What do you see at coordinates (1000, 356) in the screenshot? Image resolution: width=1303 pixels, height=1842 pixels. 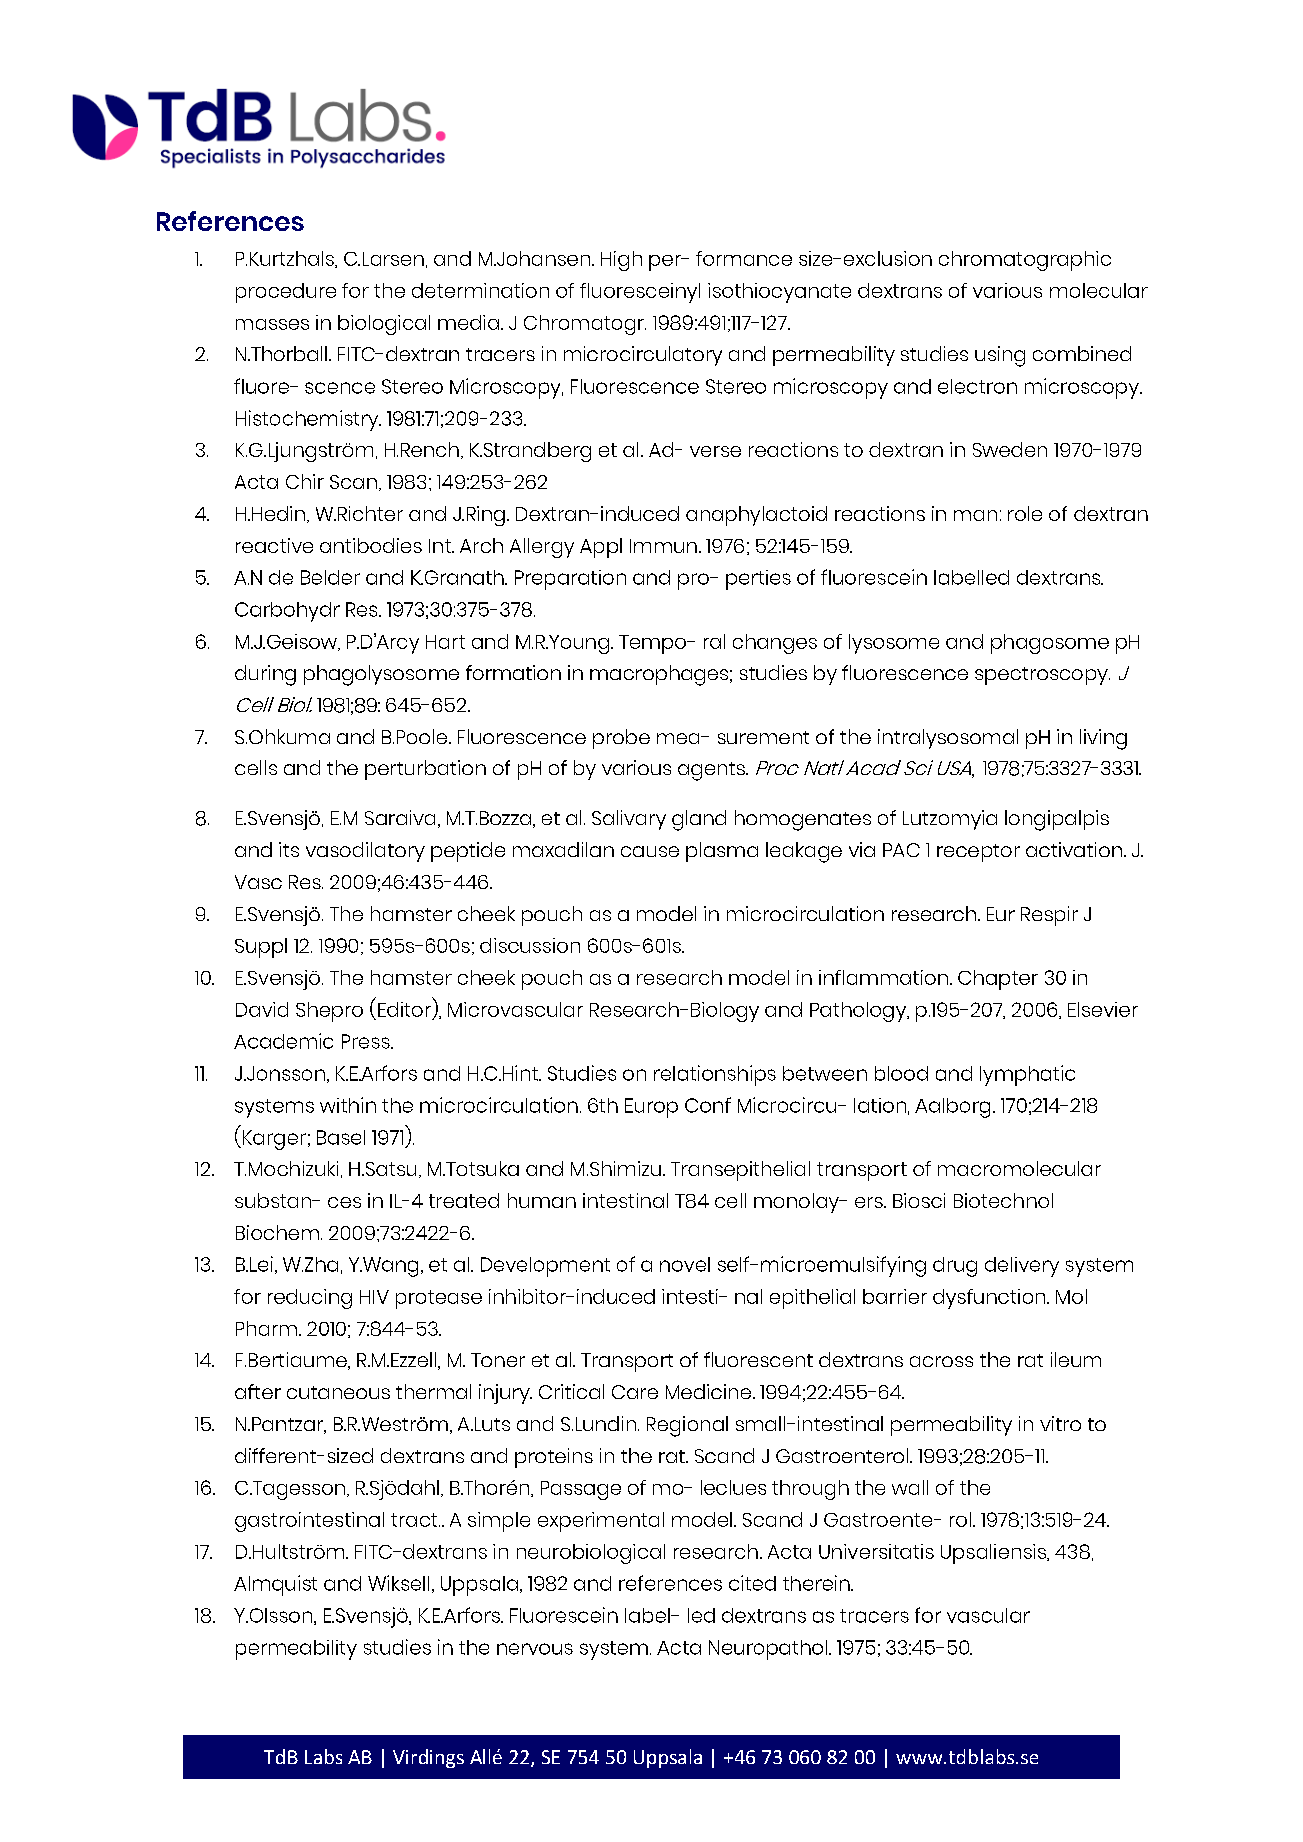 I see `using` at bounding box center [1000, 356].
